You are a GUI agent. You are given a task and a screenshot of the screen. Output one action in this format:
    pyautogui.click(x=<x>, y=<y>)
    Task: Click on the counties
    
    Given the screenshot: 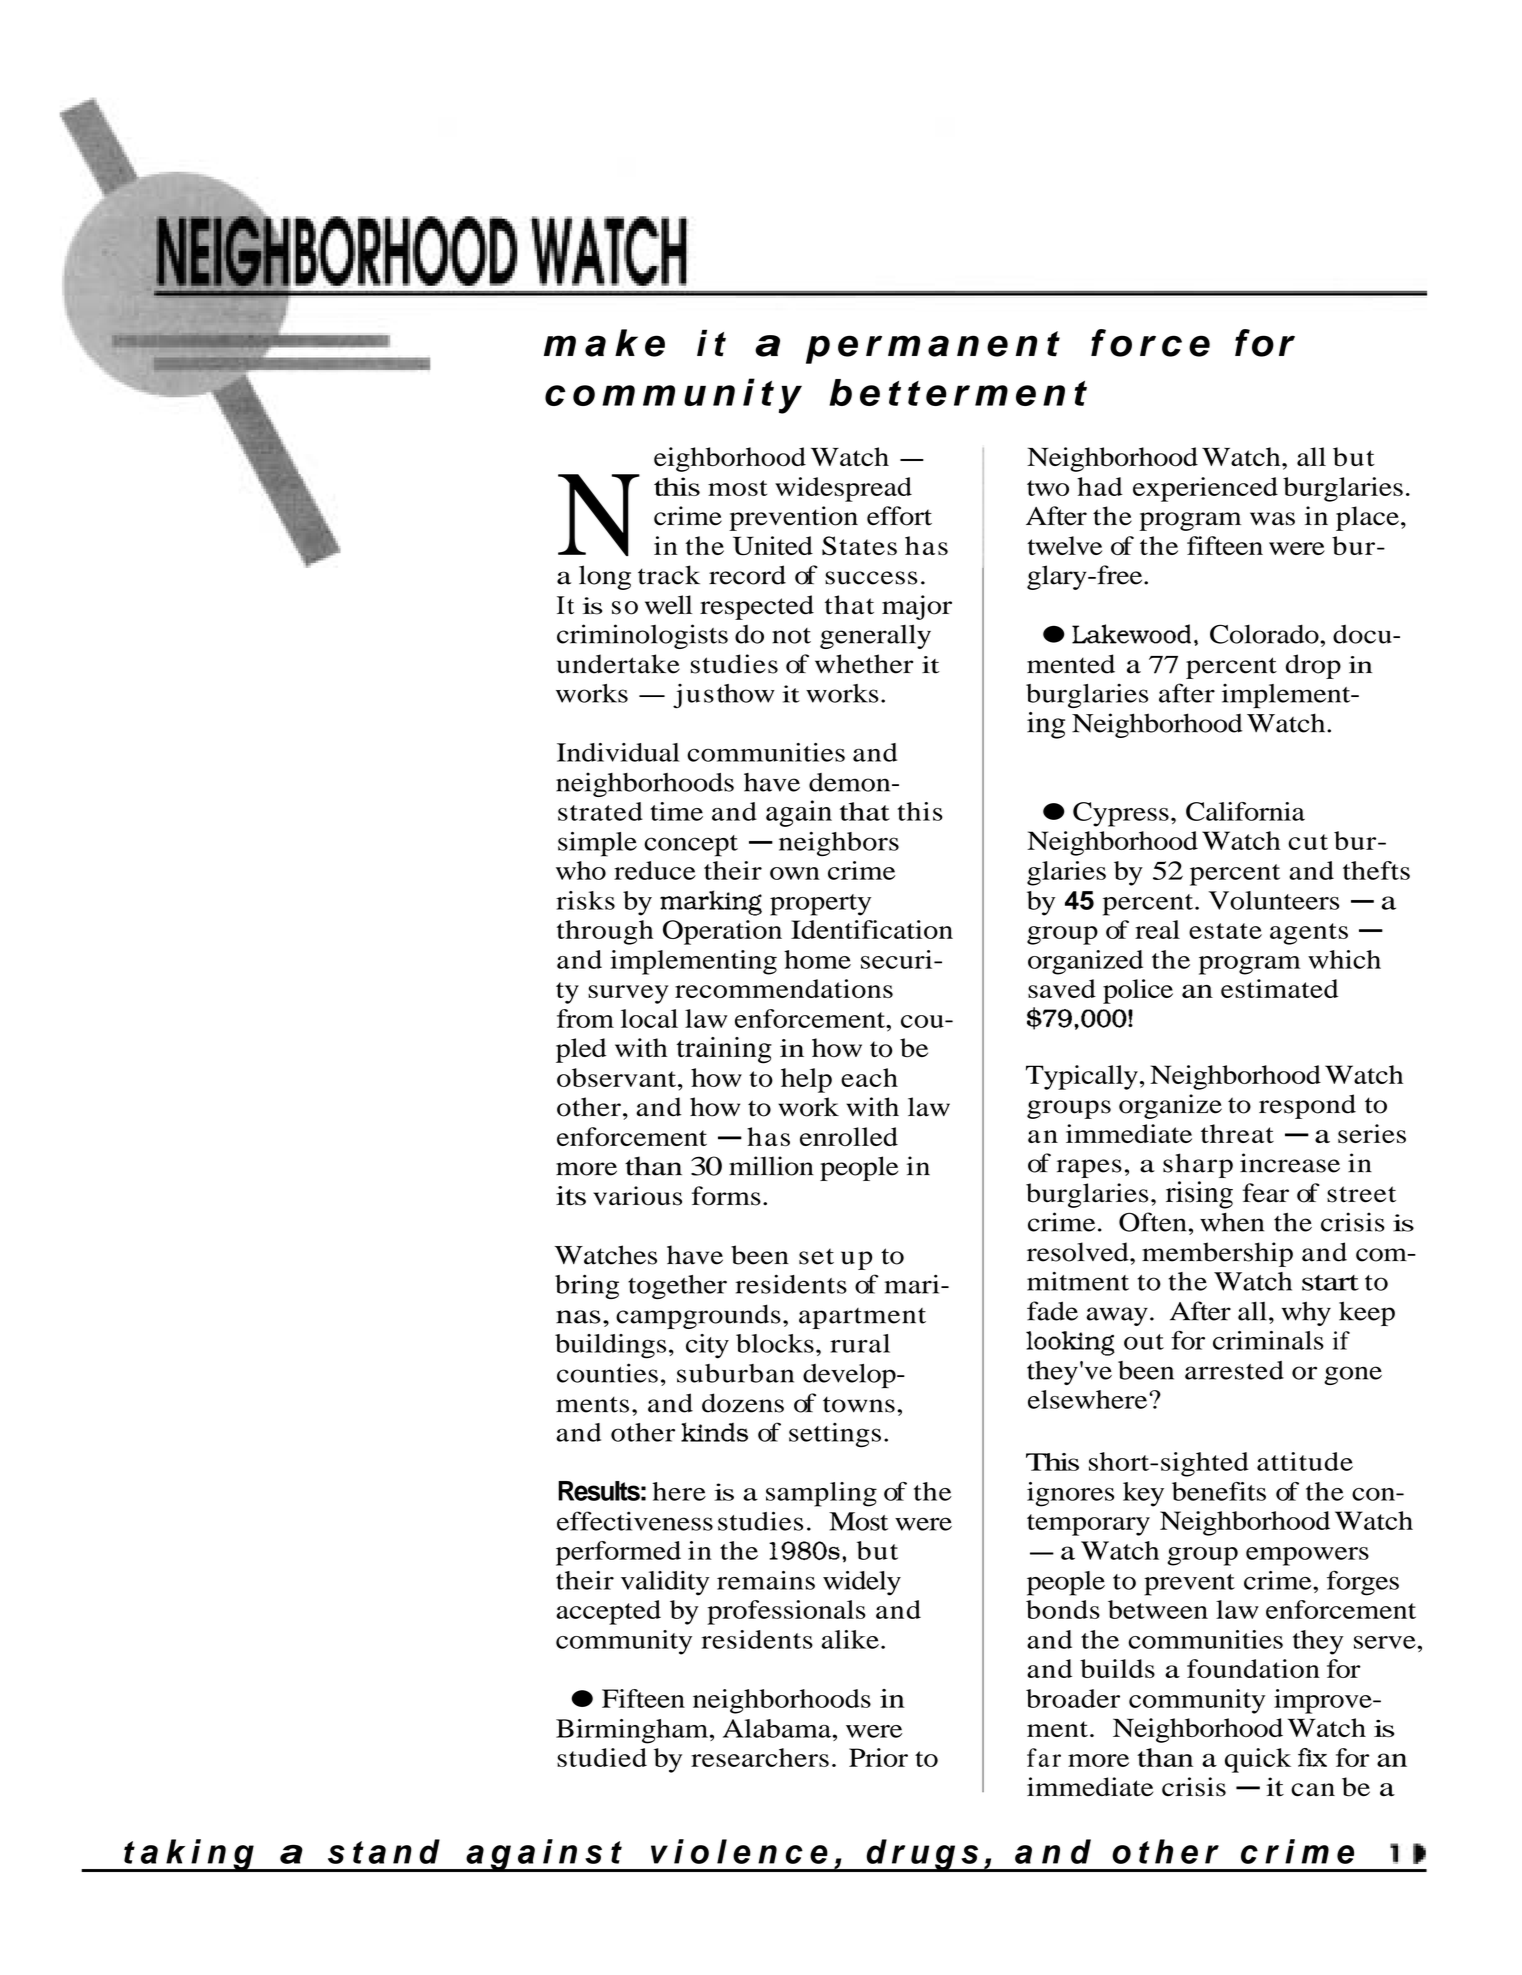 What is the action you would take?
    pyautogui.click(x=607, y=1373)
